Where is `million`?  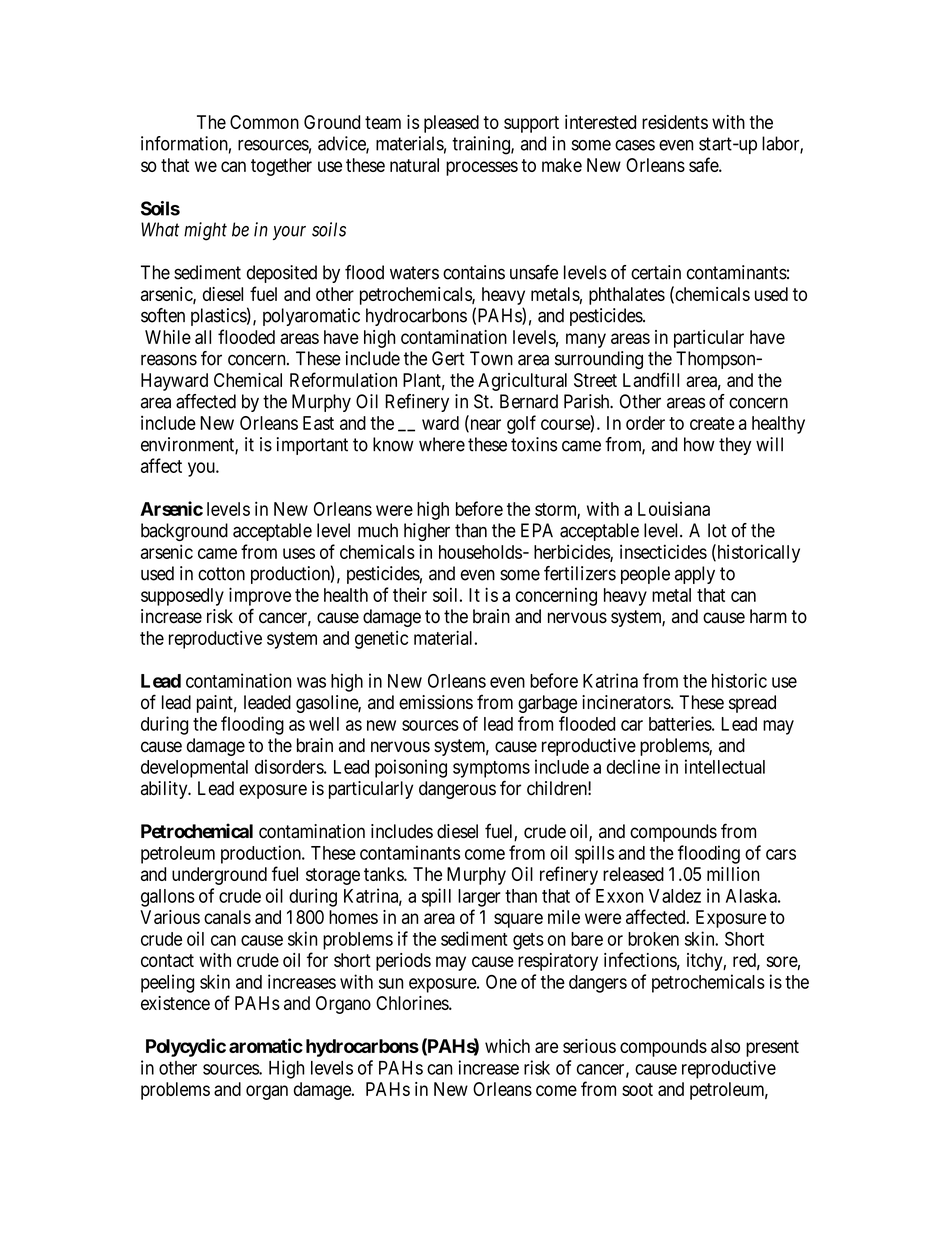
million is located at coordinates (733, 874).
